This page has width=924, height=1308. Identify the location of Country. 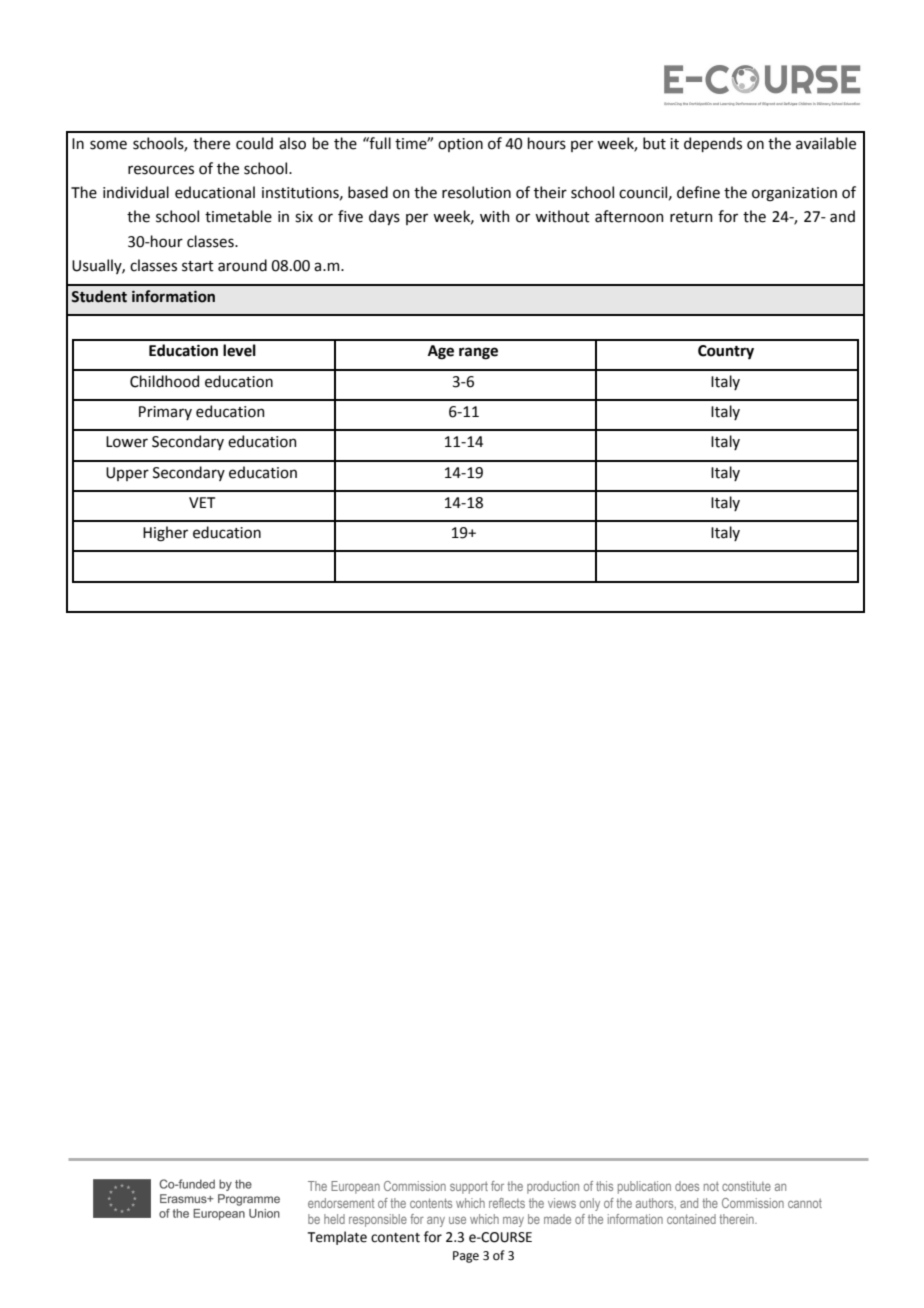
(726, 352).
